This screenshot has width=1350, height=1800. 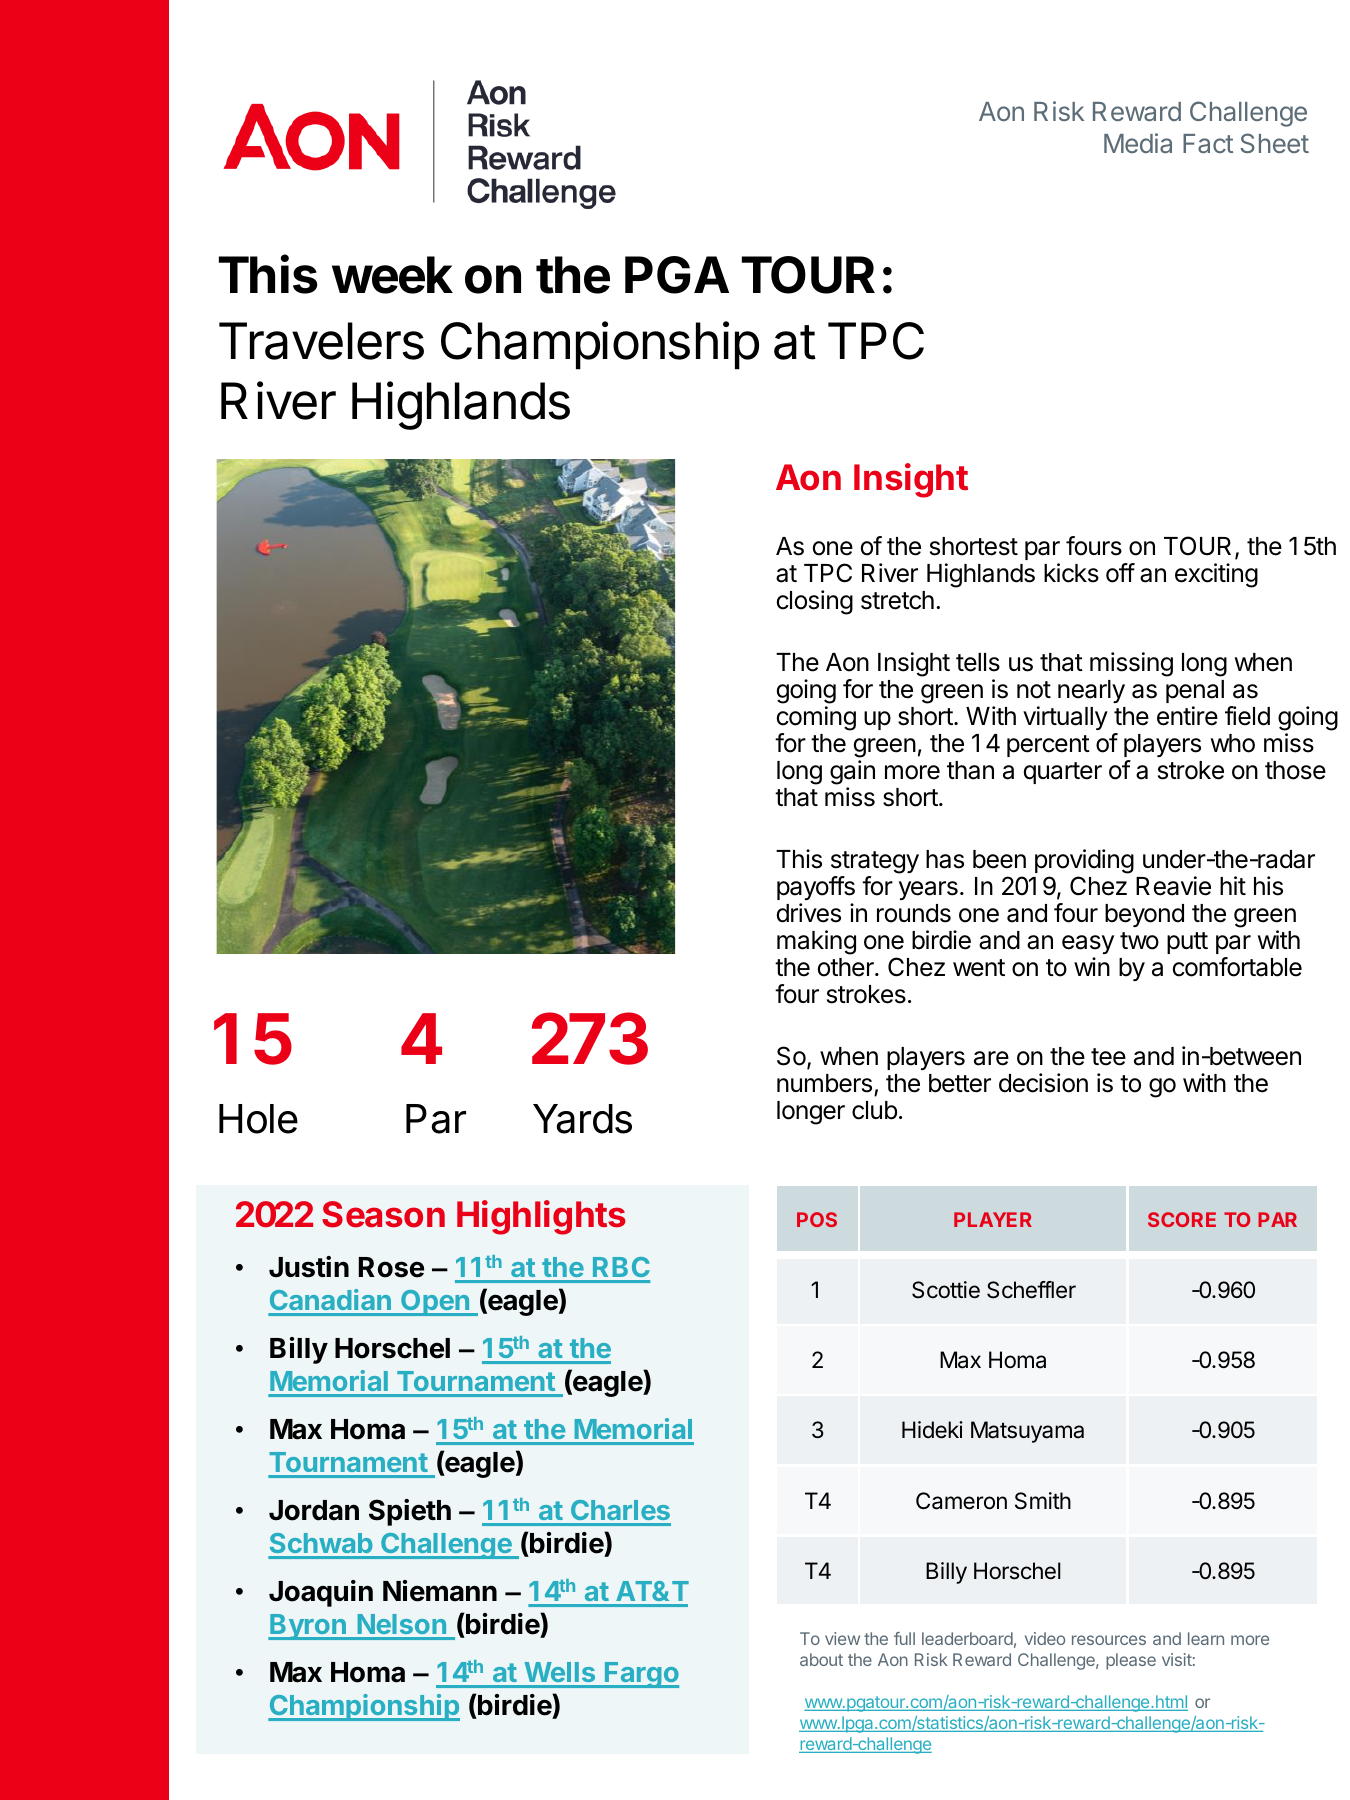 What do you see at coordinates (1208, 143) in the screenshot?
I see `Fact` at bounding box center [1208, 143].
